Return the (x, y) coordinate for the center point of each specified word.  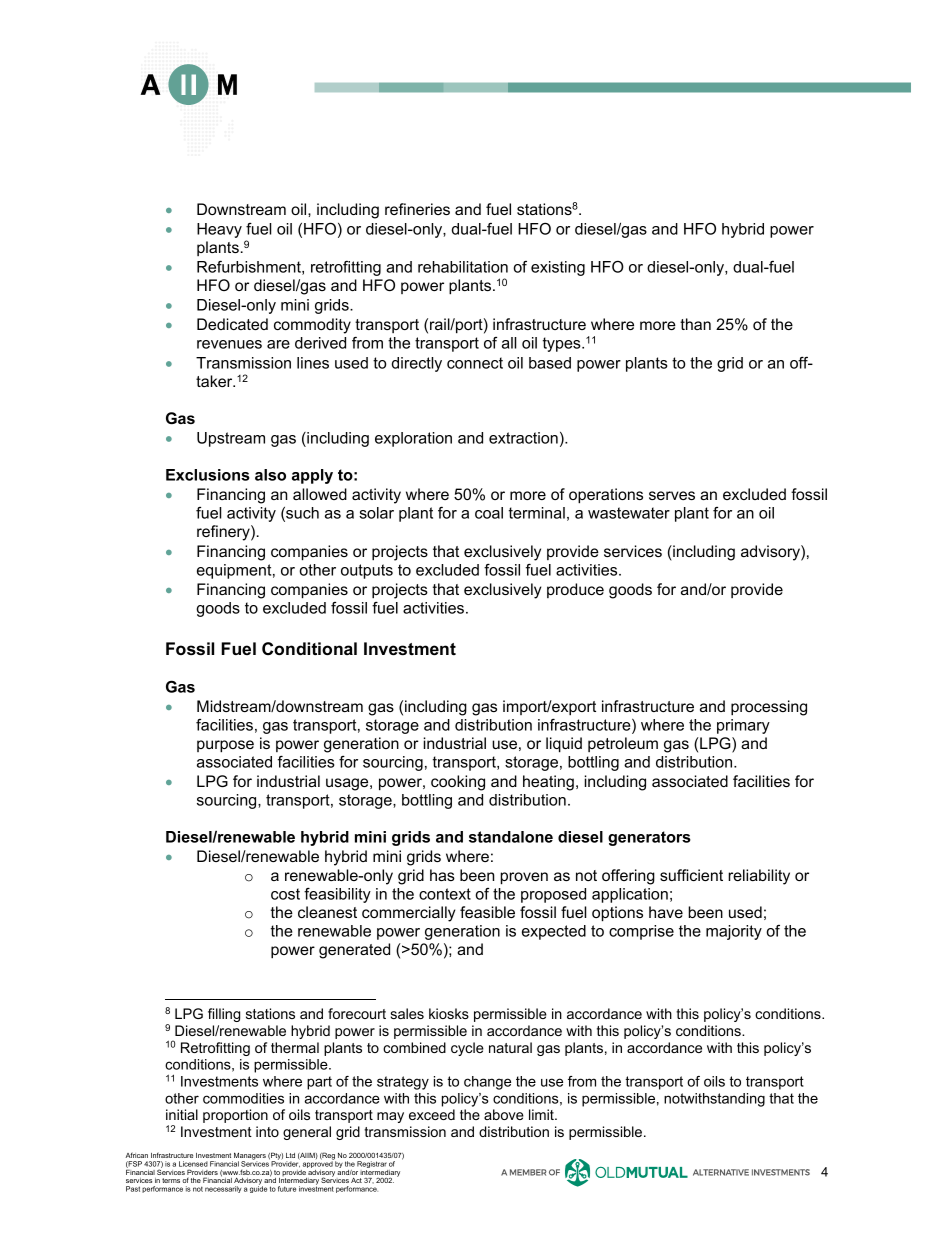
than (695, 324)
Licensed (193, 1164)
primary (743, 726)
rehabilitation (463, 267)
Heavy (219, 230)
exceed (432, 1114)
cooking (458, 783)
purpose (225, 746)
